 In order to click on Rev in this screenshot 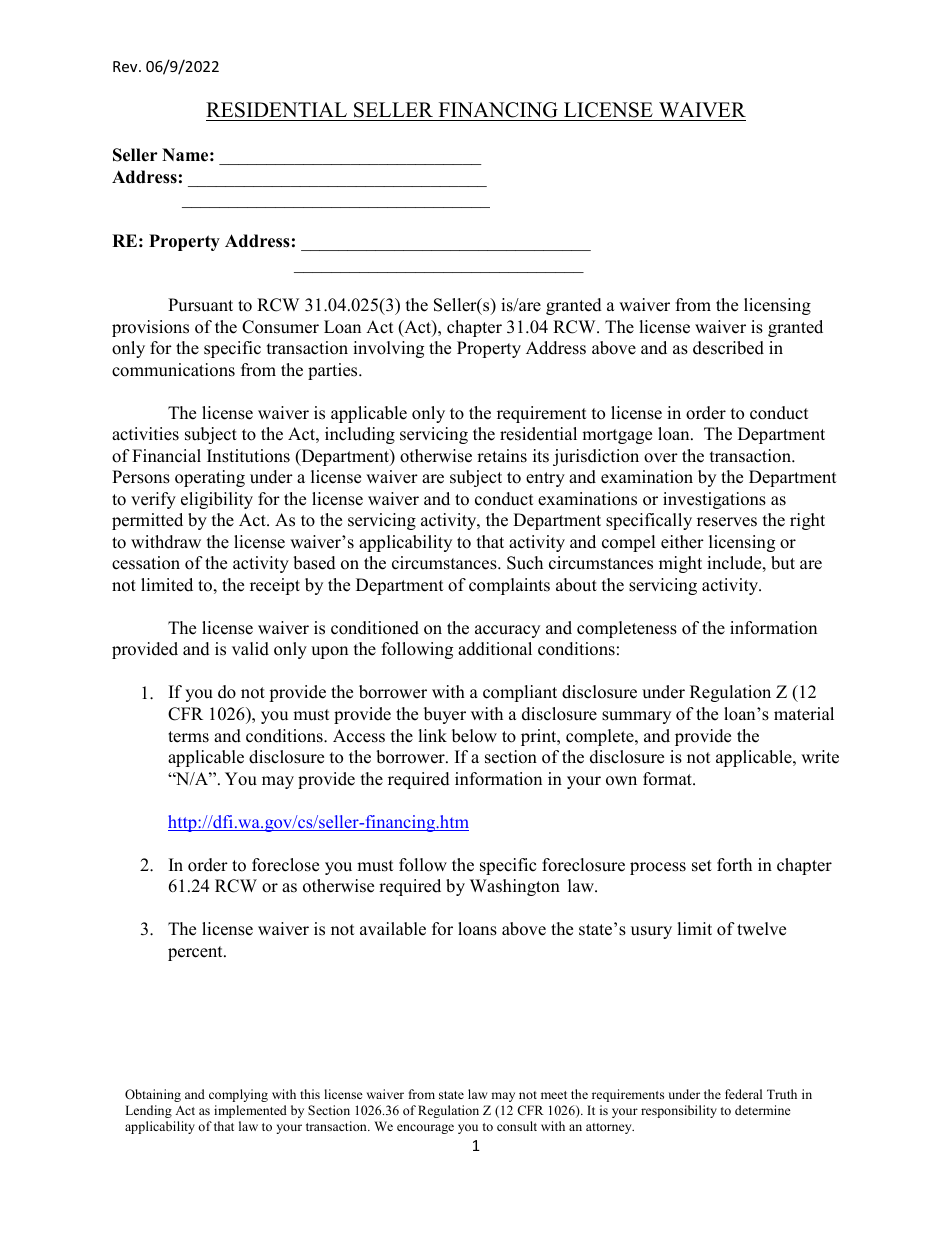, I will do `click(126, 66)`.
